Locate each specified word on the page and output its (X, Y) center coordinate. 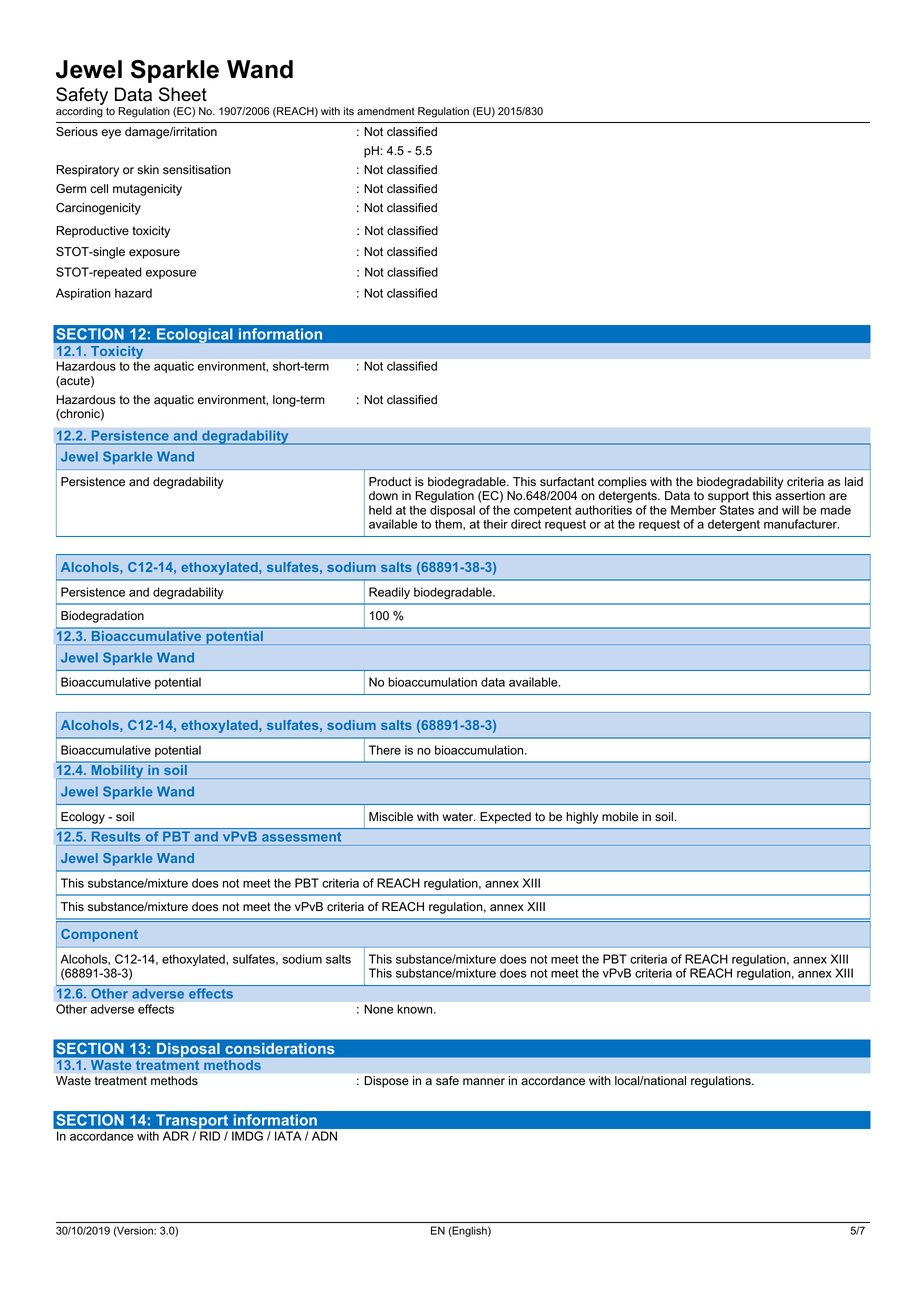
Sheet (183, 94)
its (349, 111)
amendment (386, 111)
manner (484, 1082)
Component (99, 935)
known (416, 1009)
